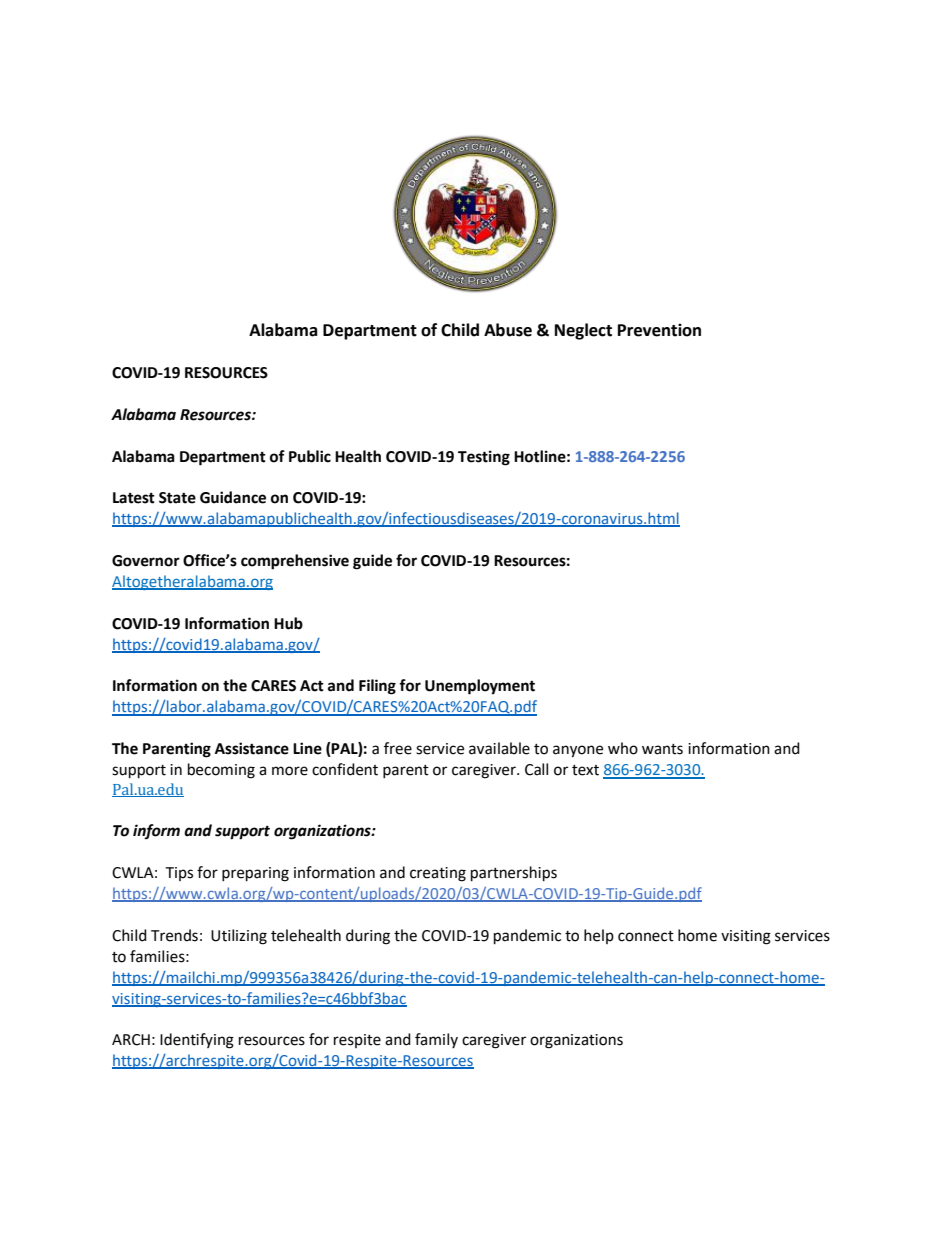 Image resolution: width=952 pixels, height=1233 pixels. What do you see at coordinates (252, 748) in the page?
I see `Assistance` at bounding box center [252, 748].
